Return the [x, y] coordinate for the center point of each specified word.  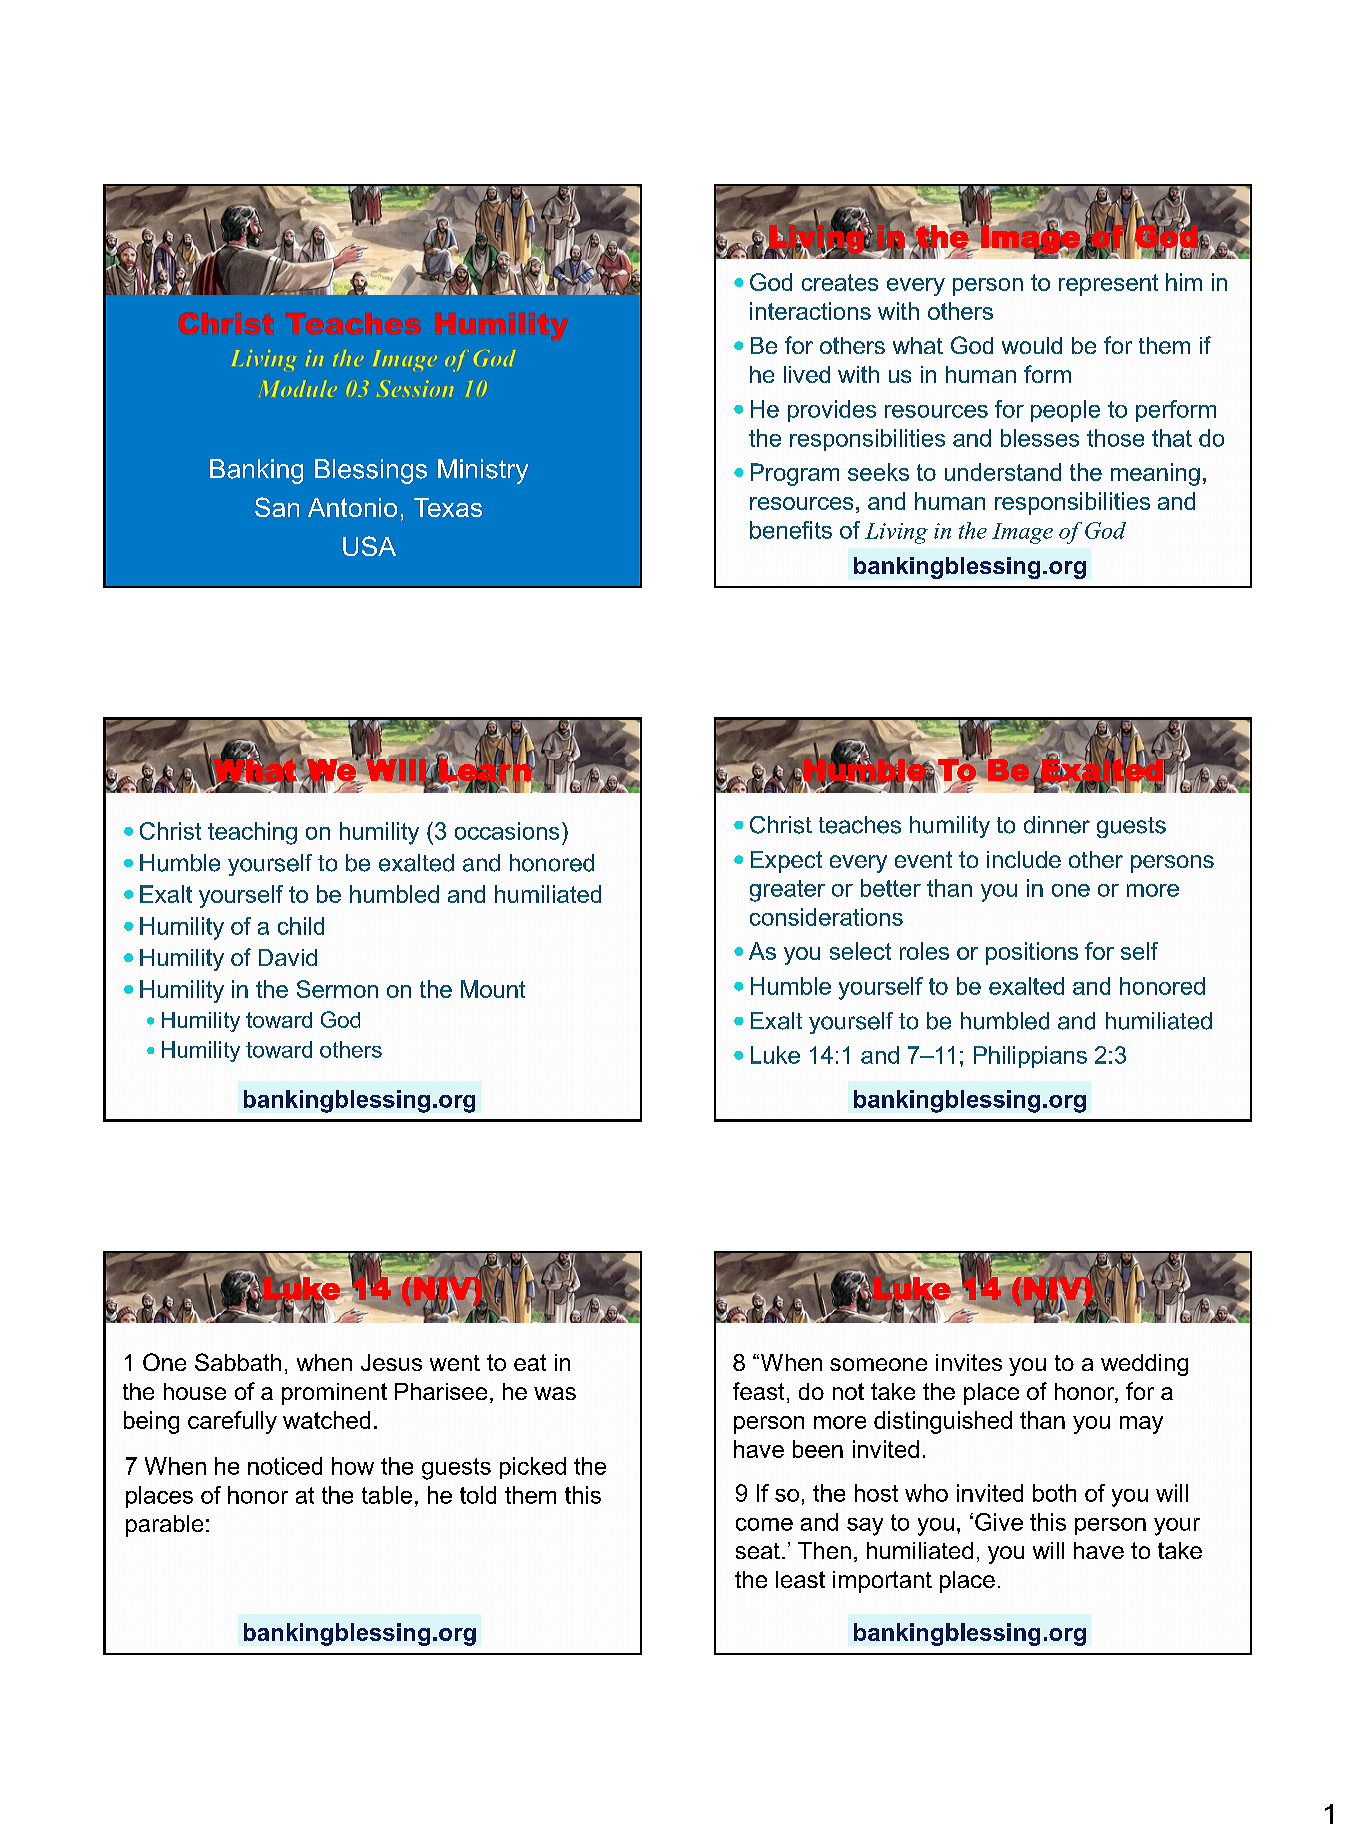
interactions [810, 311]
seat [758, 1551]
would [1032, 345]
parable [164, 1526]
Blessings [371, 471]
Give [999, 1522]
